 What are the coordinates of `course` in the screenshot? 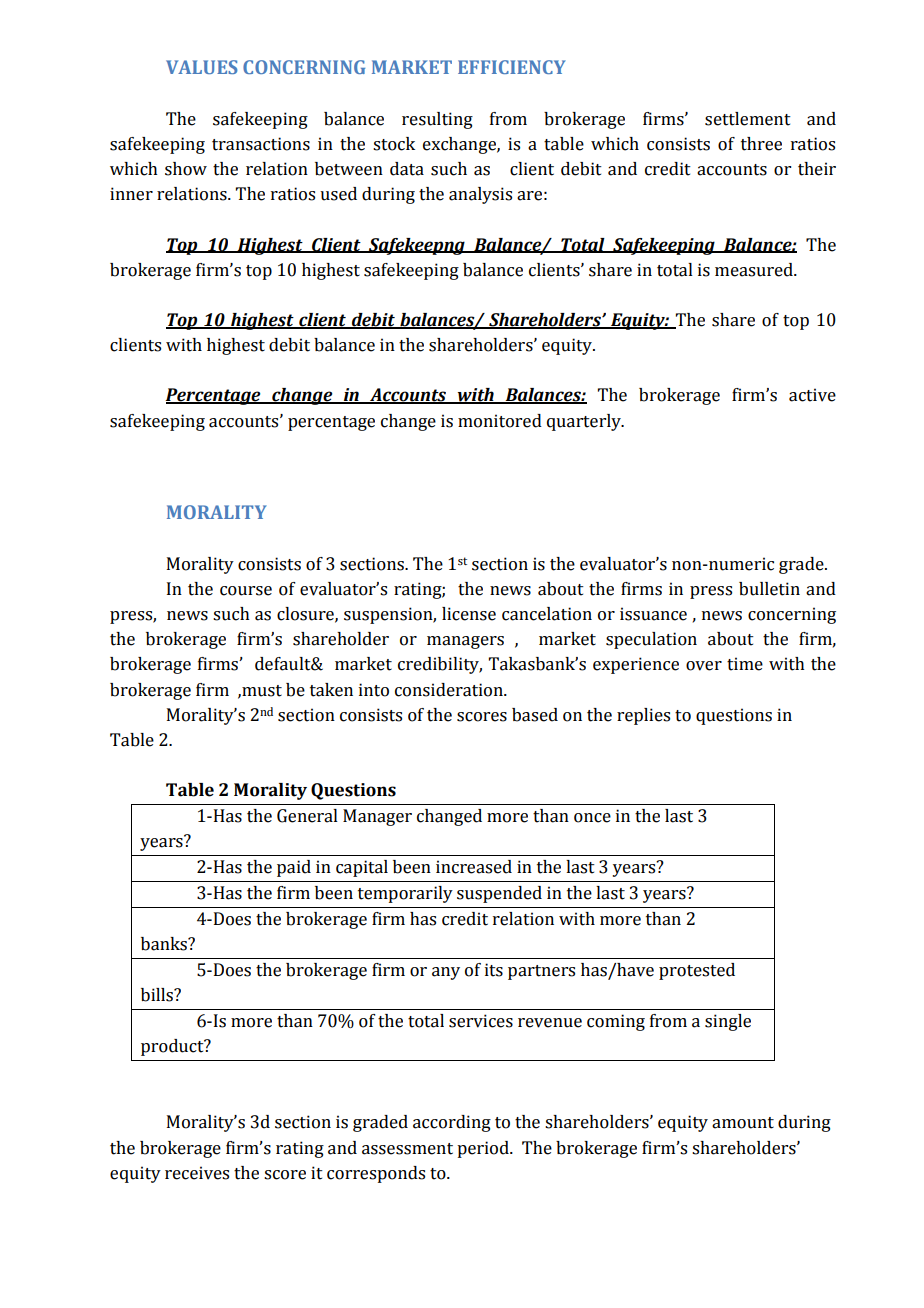 It's located at (246, 591).
